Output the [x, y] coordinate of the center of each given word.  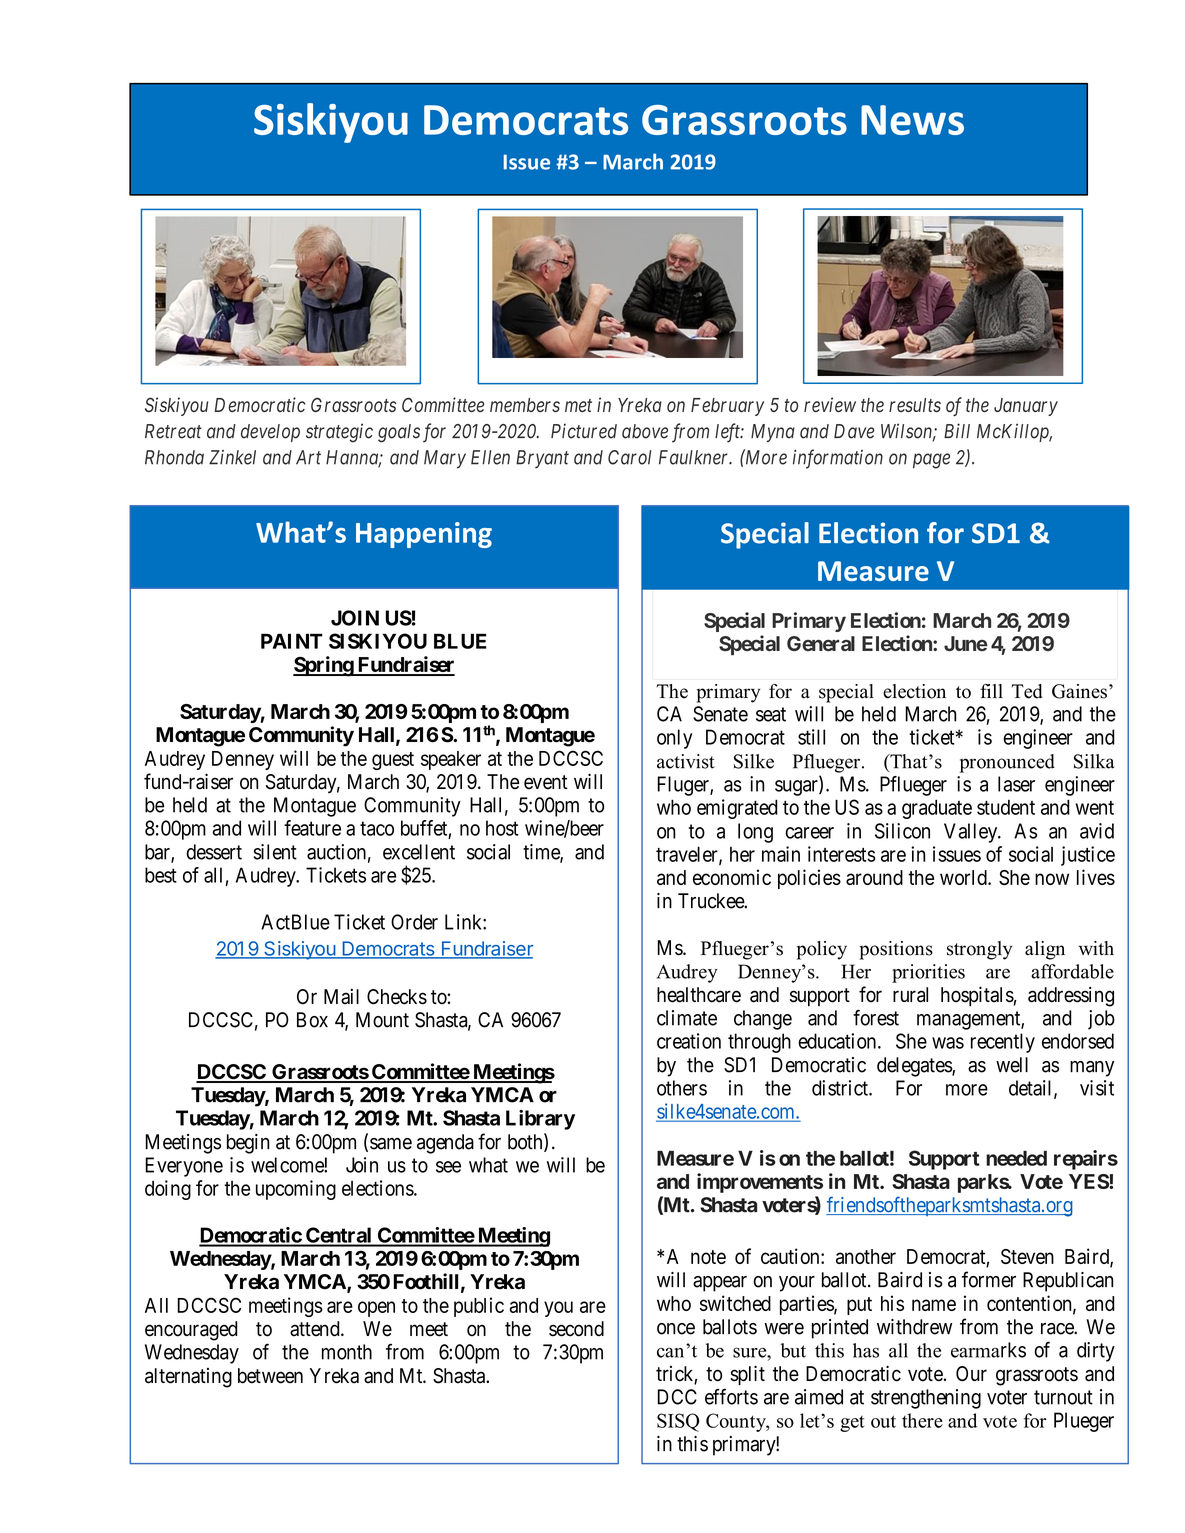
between [270, 1376]
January [1026, 407]
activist [686, 761]
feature [312, 828]
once [676, 1329]
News [912, 120]
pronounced [1007, 763]
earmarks [988, 1350]
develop [270, 433]
